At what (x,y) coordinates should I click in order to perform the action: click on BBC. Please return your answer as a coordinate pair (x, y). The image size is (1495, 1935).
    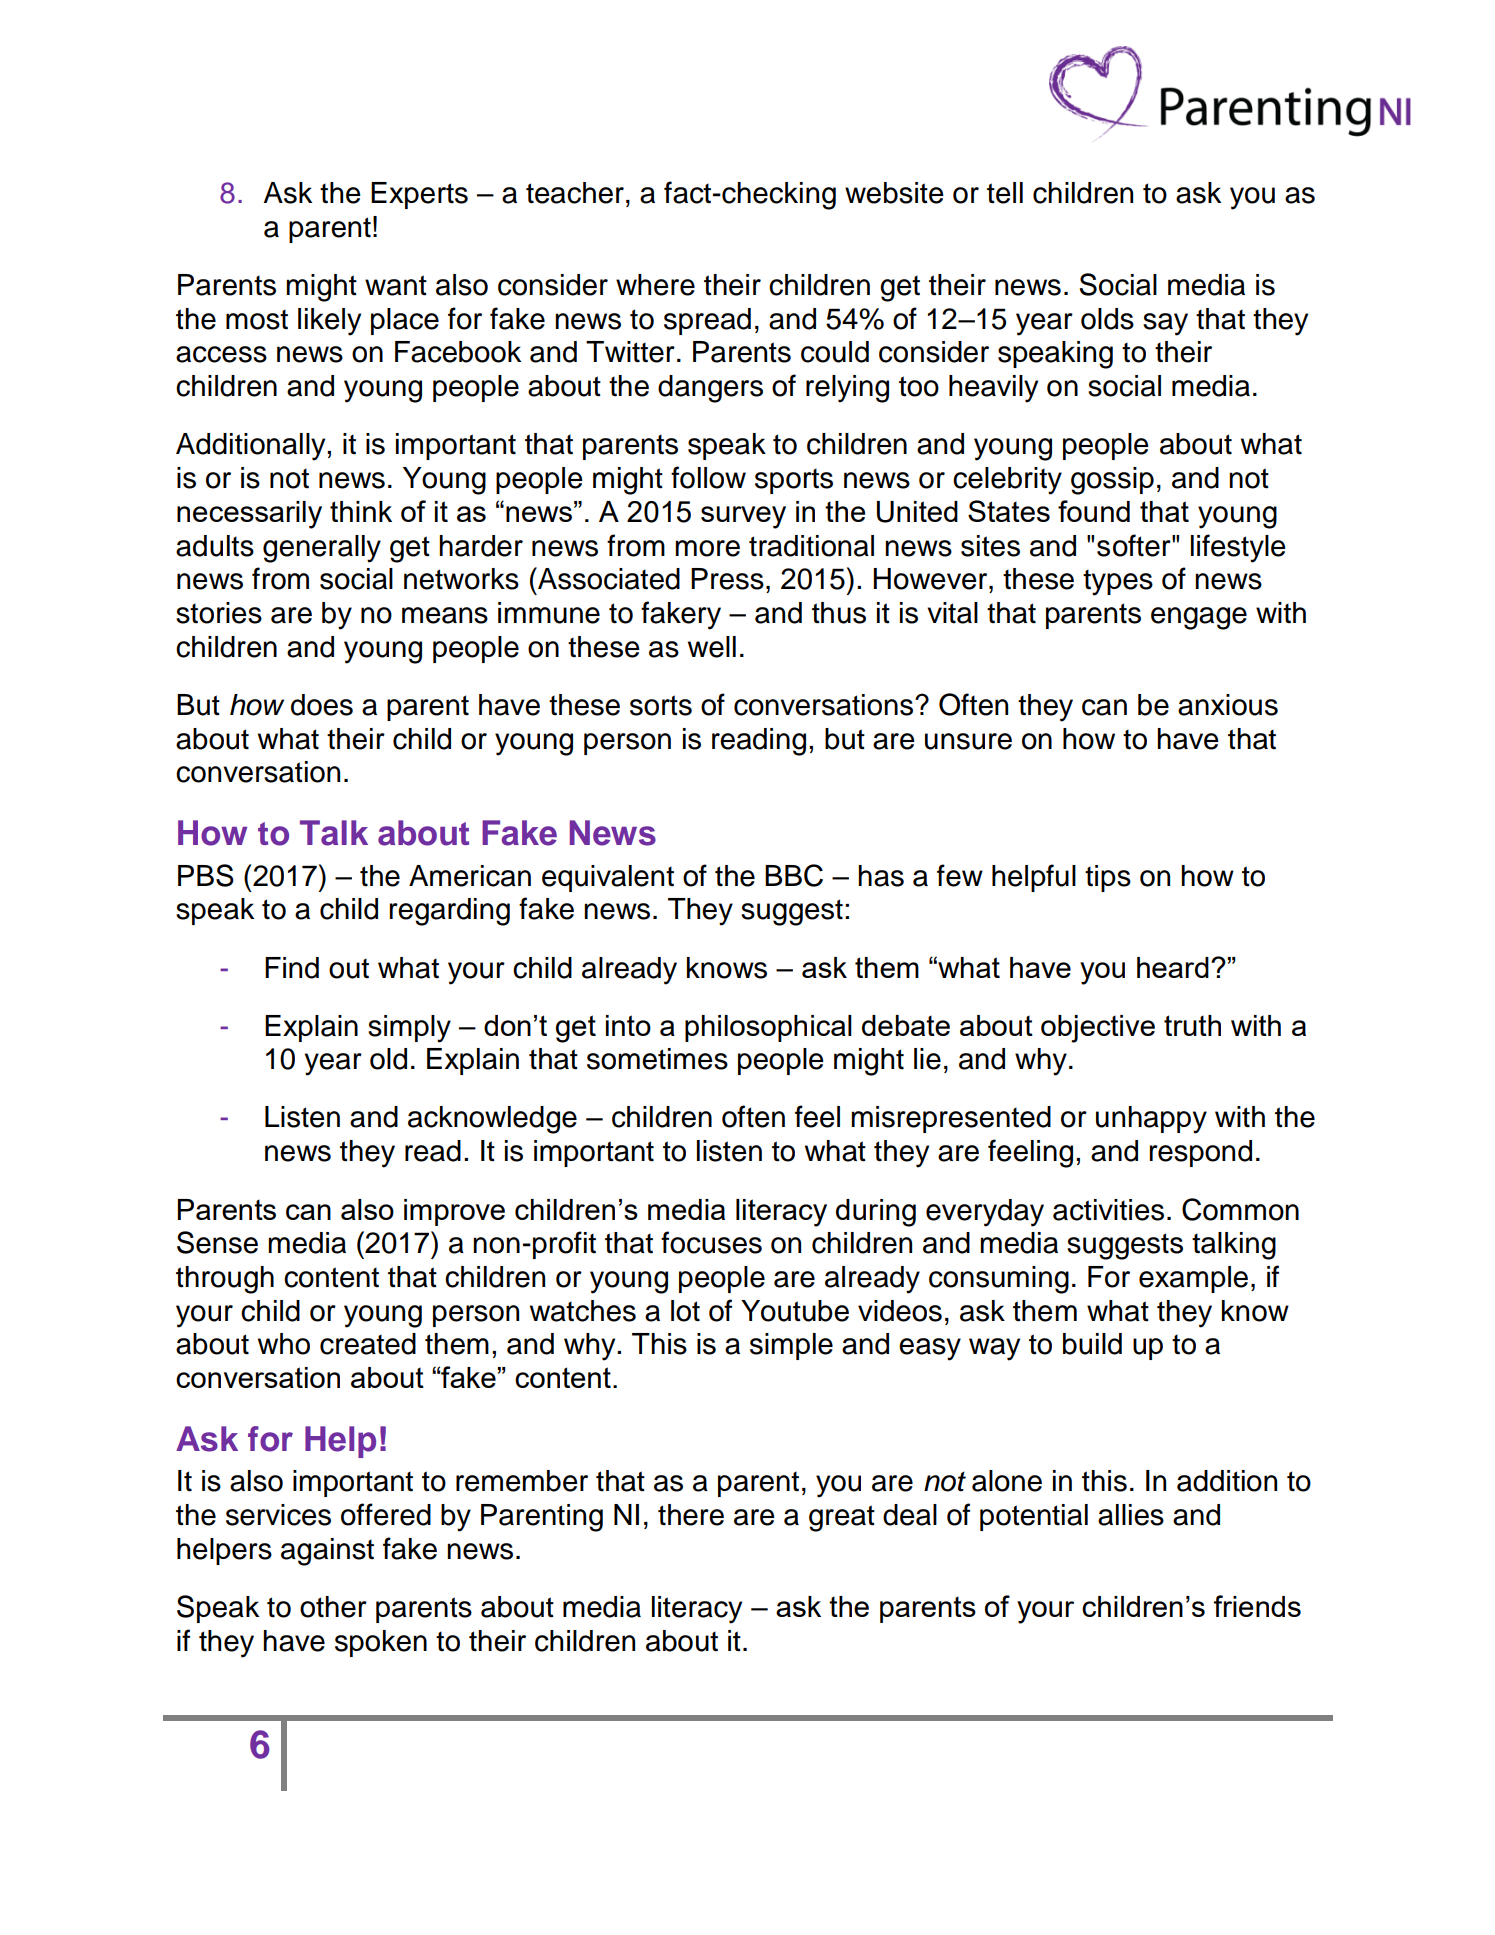
    Looking at the image, I should click on (794, 875).
